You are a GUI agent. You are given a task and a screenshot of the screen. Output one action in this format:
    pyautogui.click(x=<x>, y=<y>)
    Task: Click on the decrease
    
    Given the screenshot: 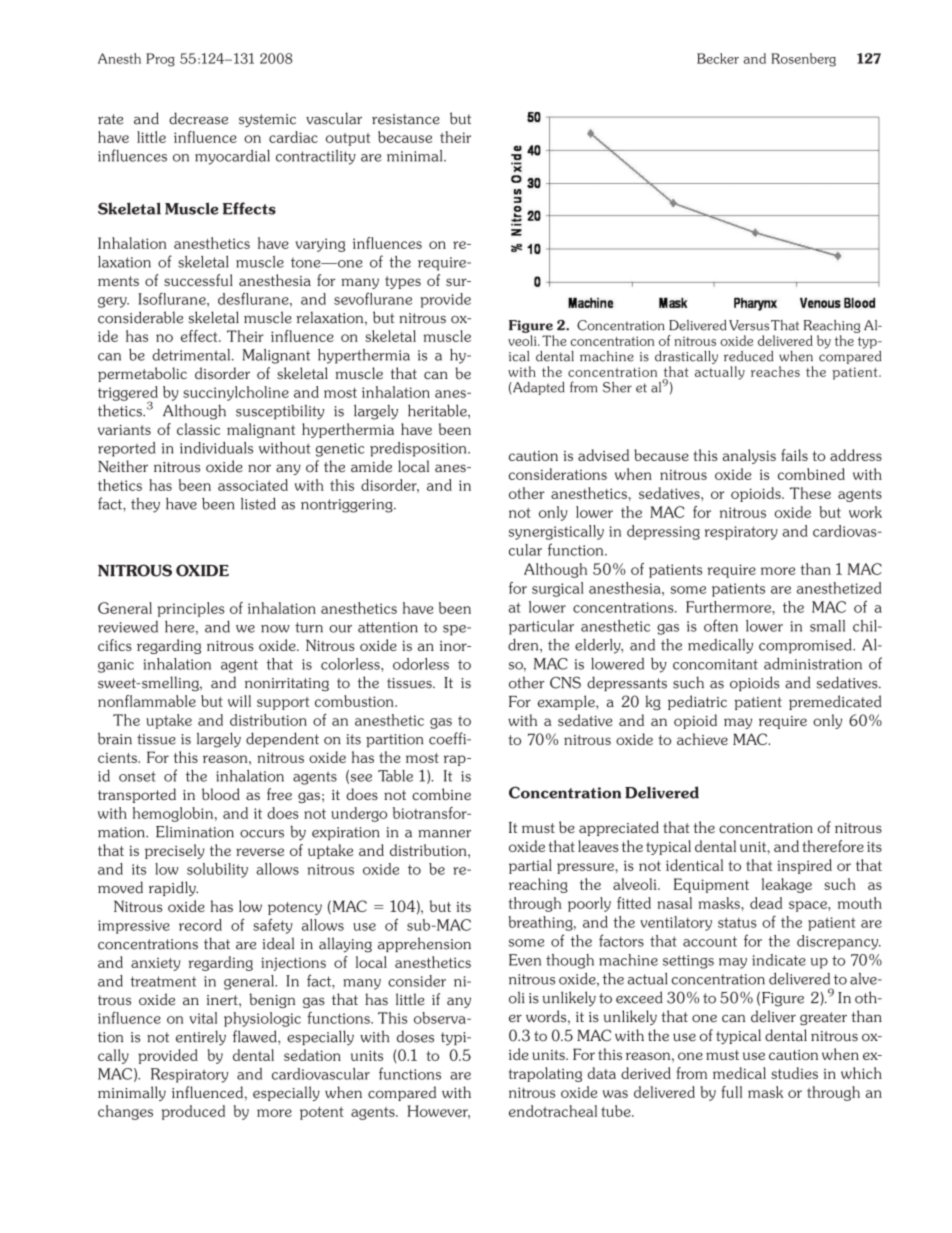 What is the action you would take?
    pyautogui.click(x=198, y=118)
